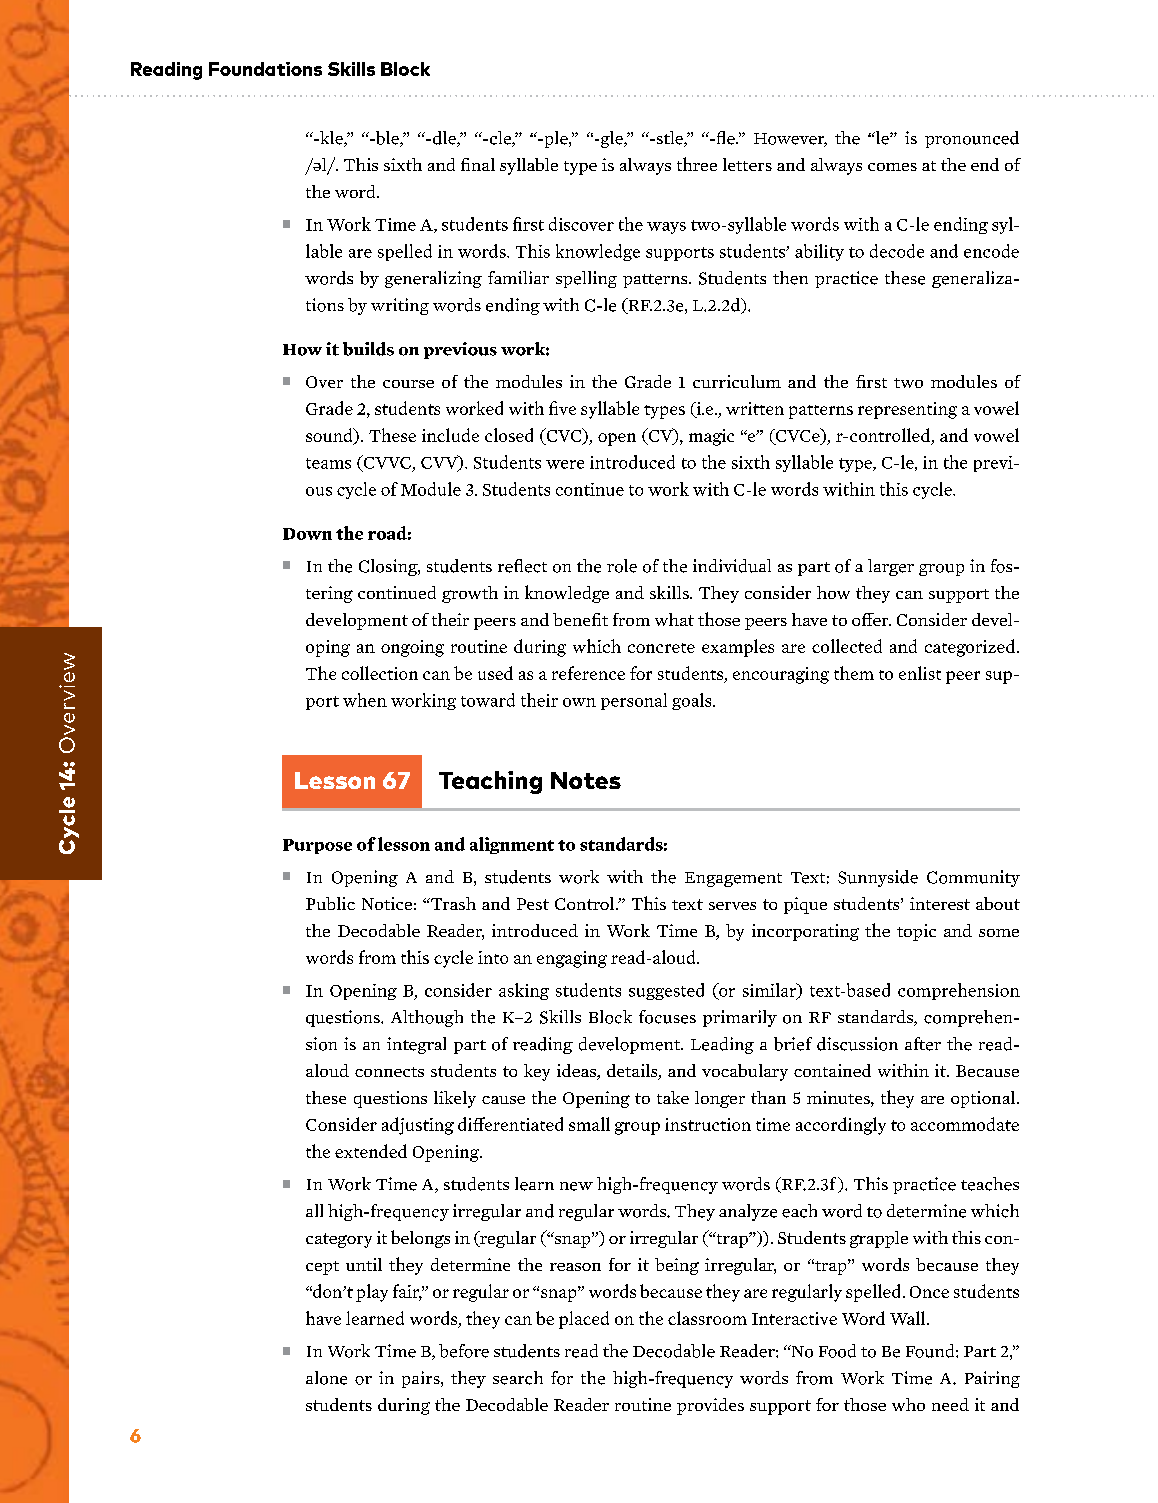 This screenshot has width=1158, height=1503. I want to click on role, so click(622, 566).
